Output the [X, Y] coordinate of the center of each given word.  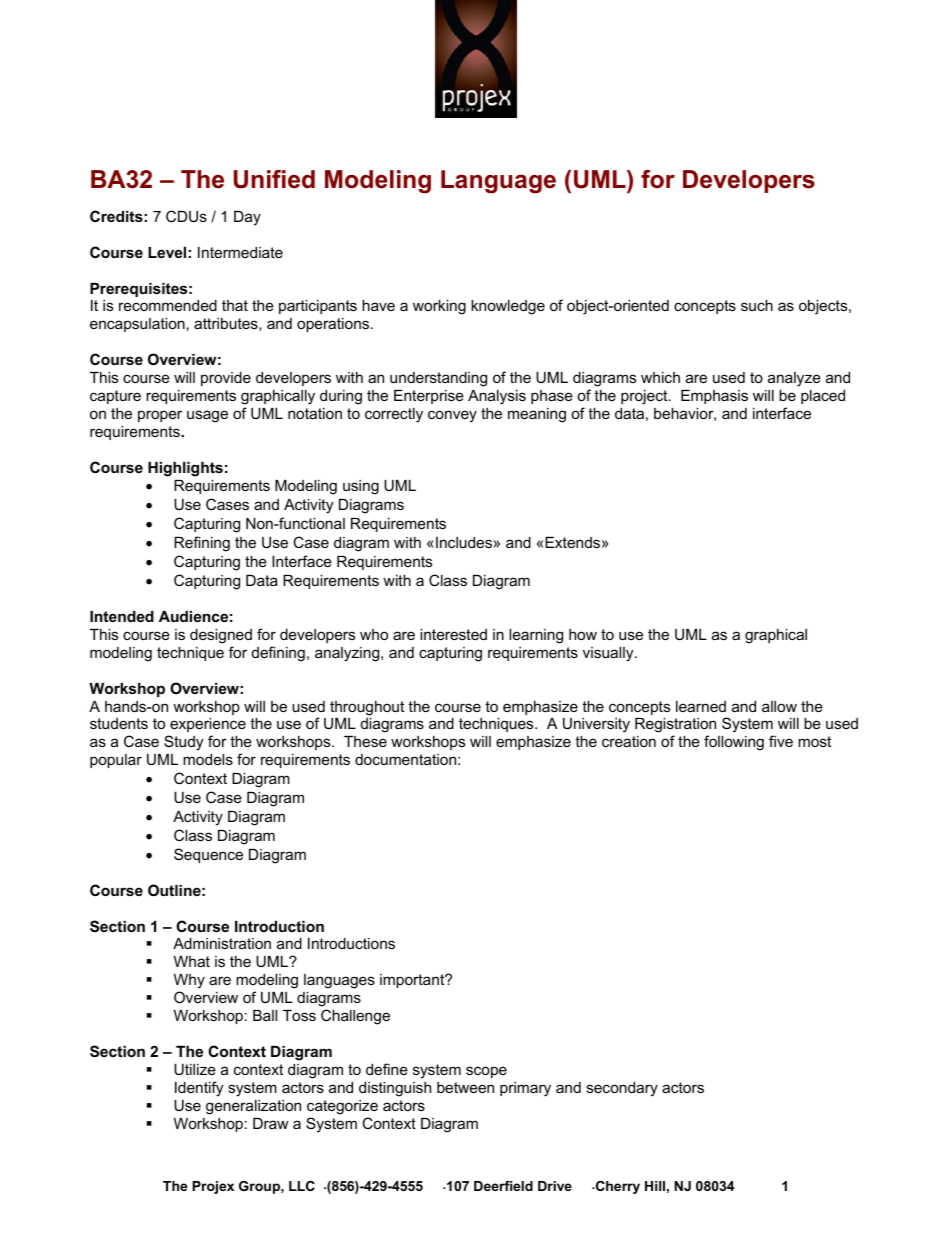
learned [701, 706]
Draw [271, 1123]
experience [208, 725]
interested [453, 634]
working [439, 307]
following [734, 743]
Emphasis [714, 397]
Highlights [185, 469]
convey [452, 416]
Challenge [355, 1017]
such [757, 305]
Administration [222, 943]
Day [247, 218]
